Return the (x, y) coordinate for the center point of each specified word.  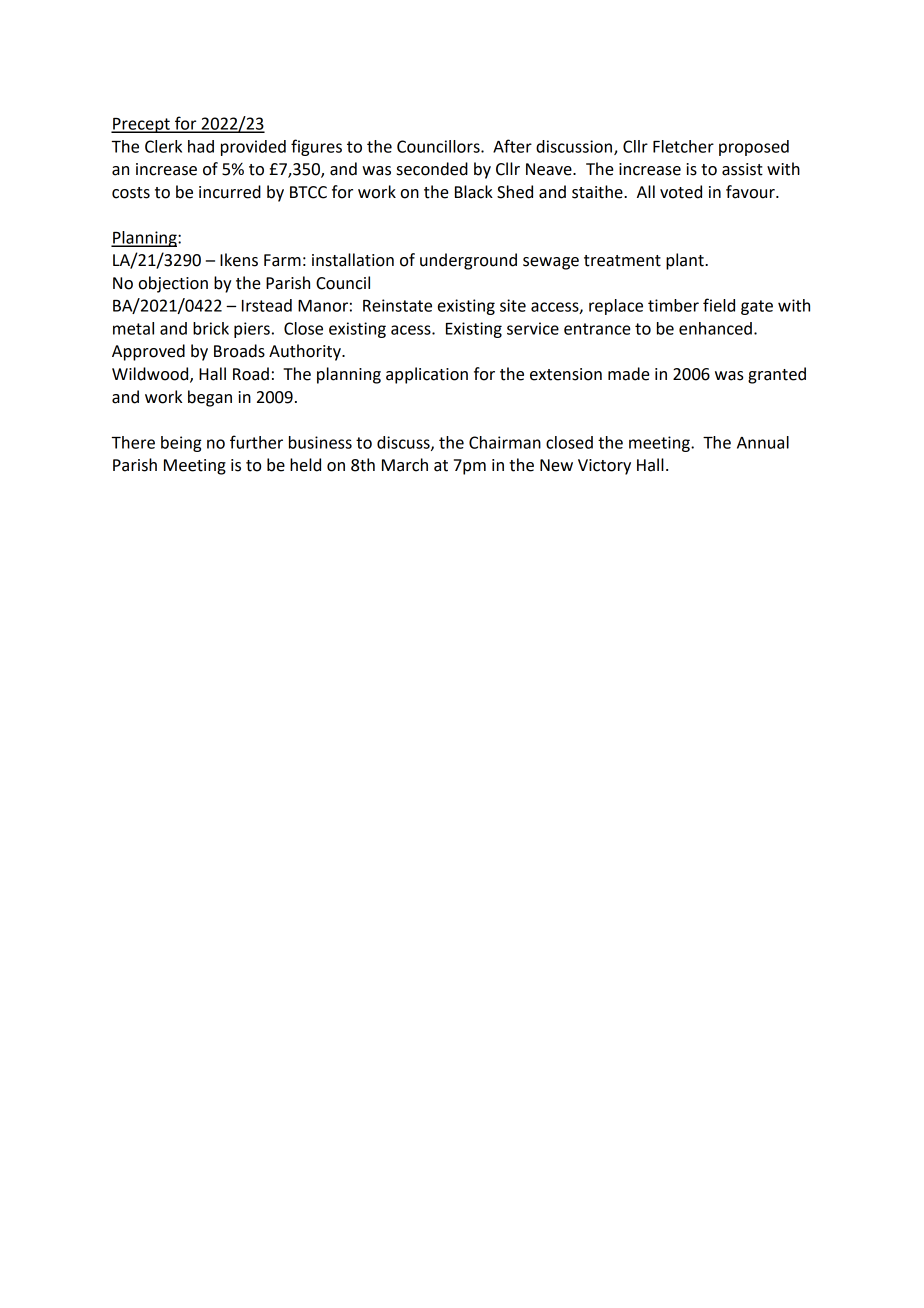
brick (211, 328)
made (629, 374)
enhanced (715, 328)
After (512, 146)
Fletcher (683, 146)
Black (474, 192)
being (181, 444)
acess (412, 330)
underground (468, 261)
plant (686, 261)
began (210, 398)
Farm (282, 260)
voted (681, 192)
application (427, 375)
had (201, 146)
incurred (230, 192)
